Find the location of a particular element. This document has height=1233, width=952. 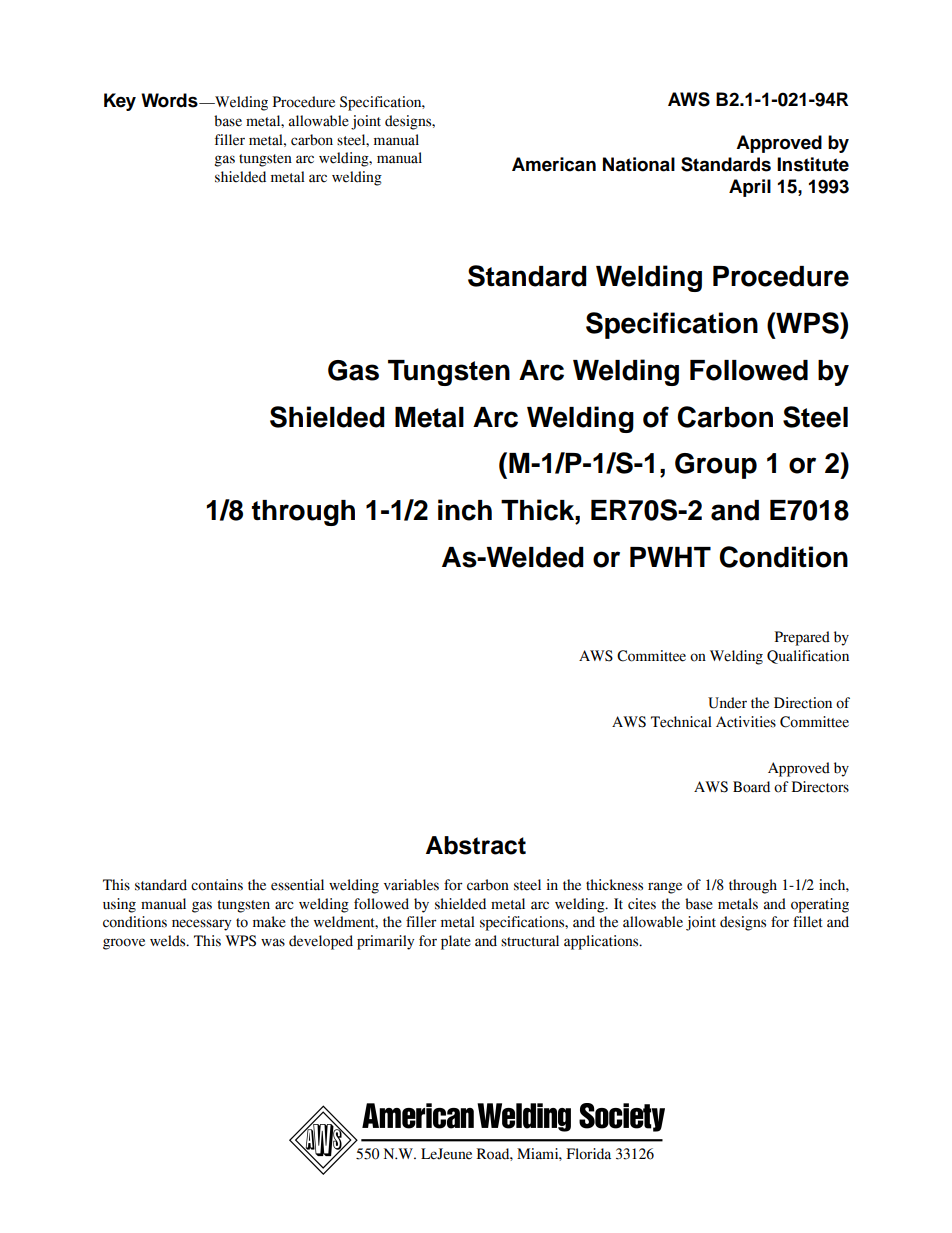

welds is located at coordinates (169, 941).
